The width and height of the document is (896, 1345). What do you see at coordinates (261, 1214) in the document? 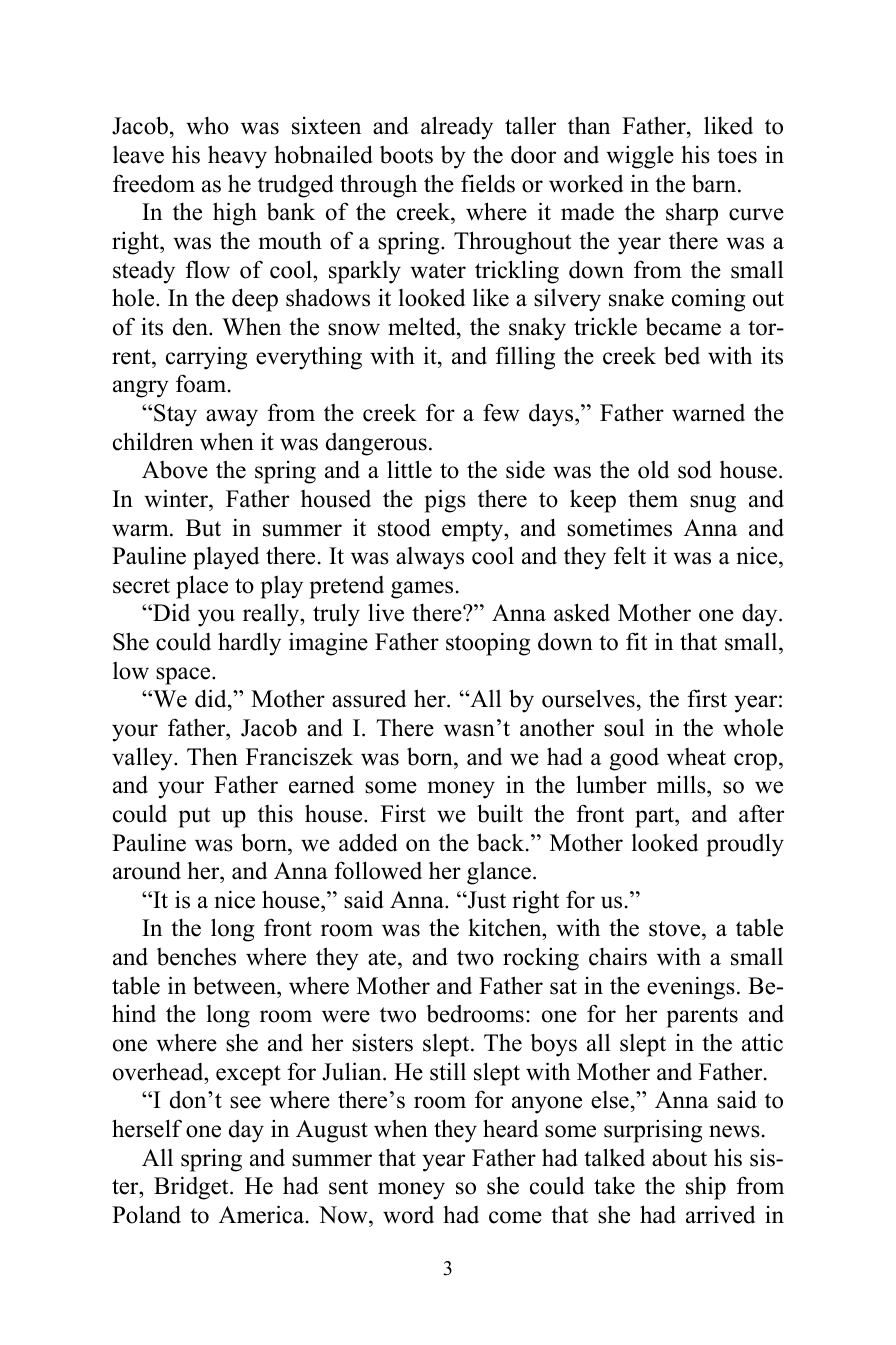
I see `America` at bounding box center [261, 1214].
